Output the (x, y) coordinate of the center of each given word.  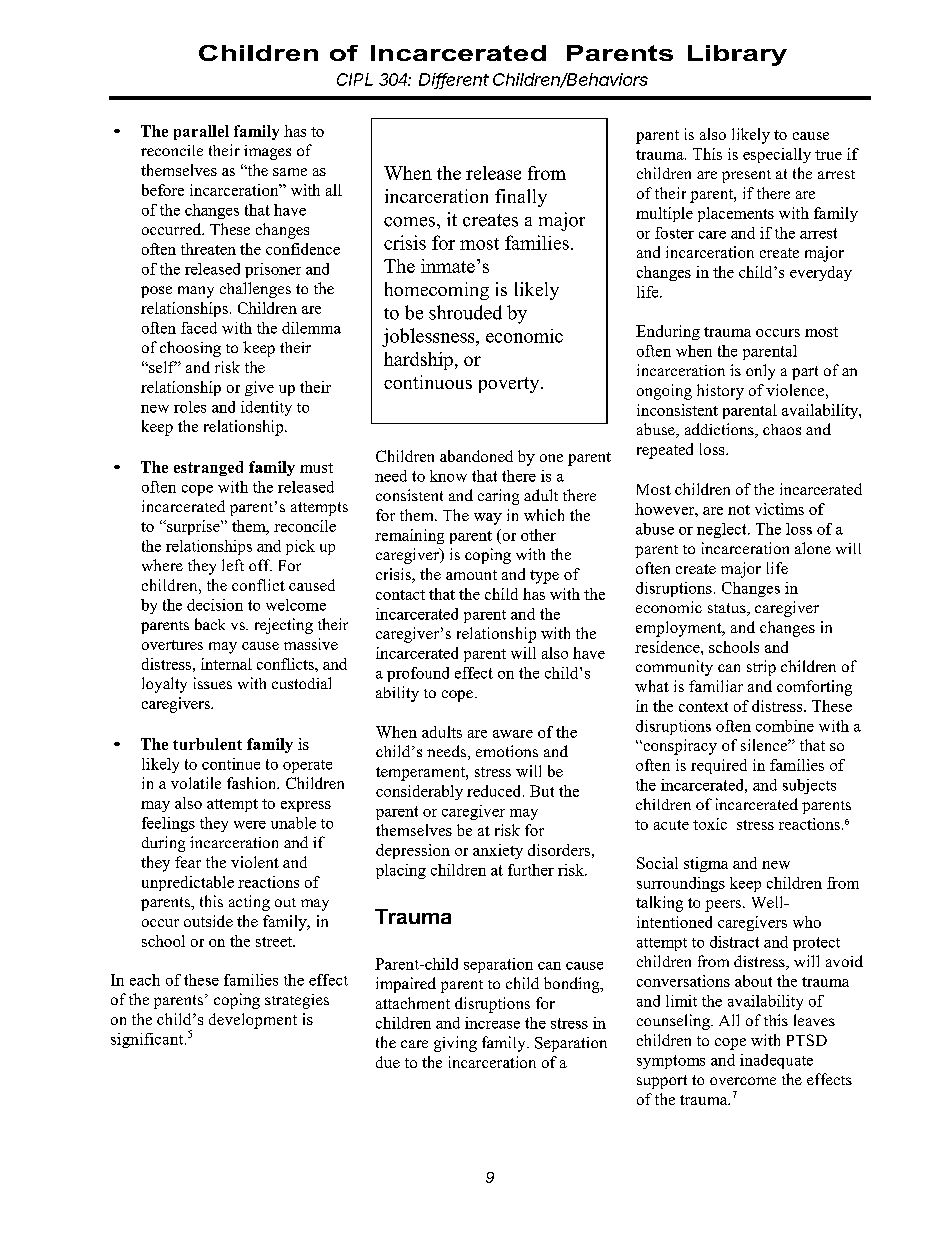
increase (492, 1023)
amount (471, 575)
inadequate (776, 1061)
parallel (201, 132)
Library (737, 55)
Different (454, 80)
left (233, 565)
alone (813, 548)
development (253, 1021)
